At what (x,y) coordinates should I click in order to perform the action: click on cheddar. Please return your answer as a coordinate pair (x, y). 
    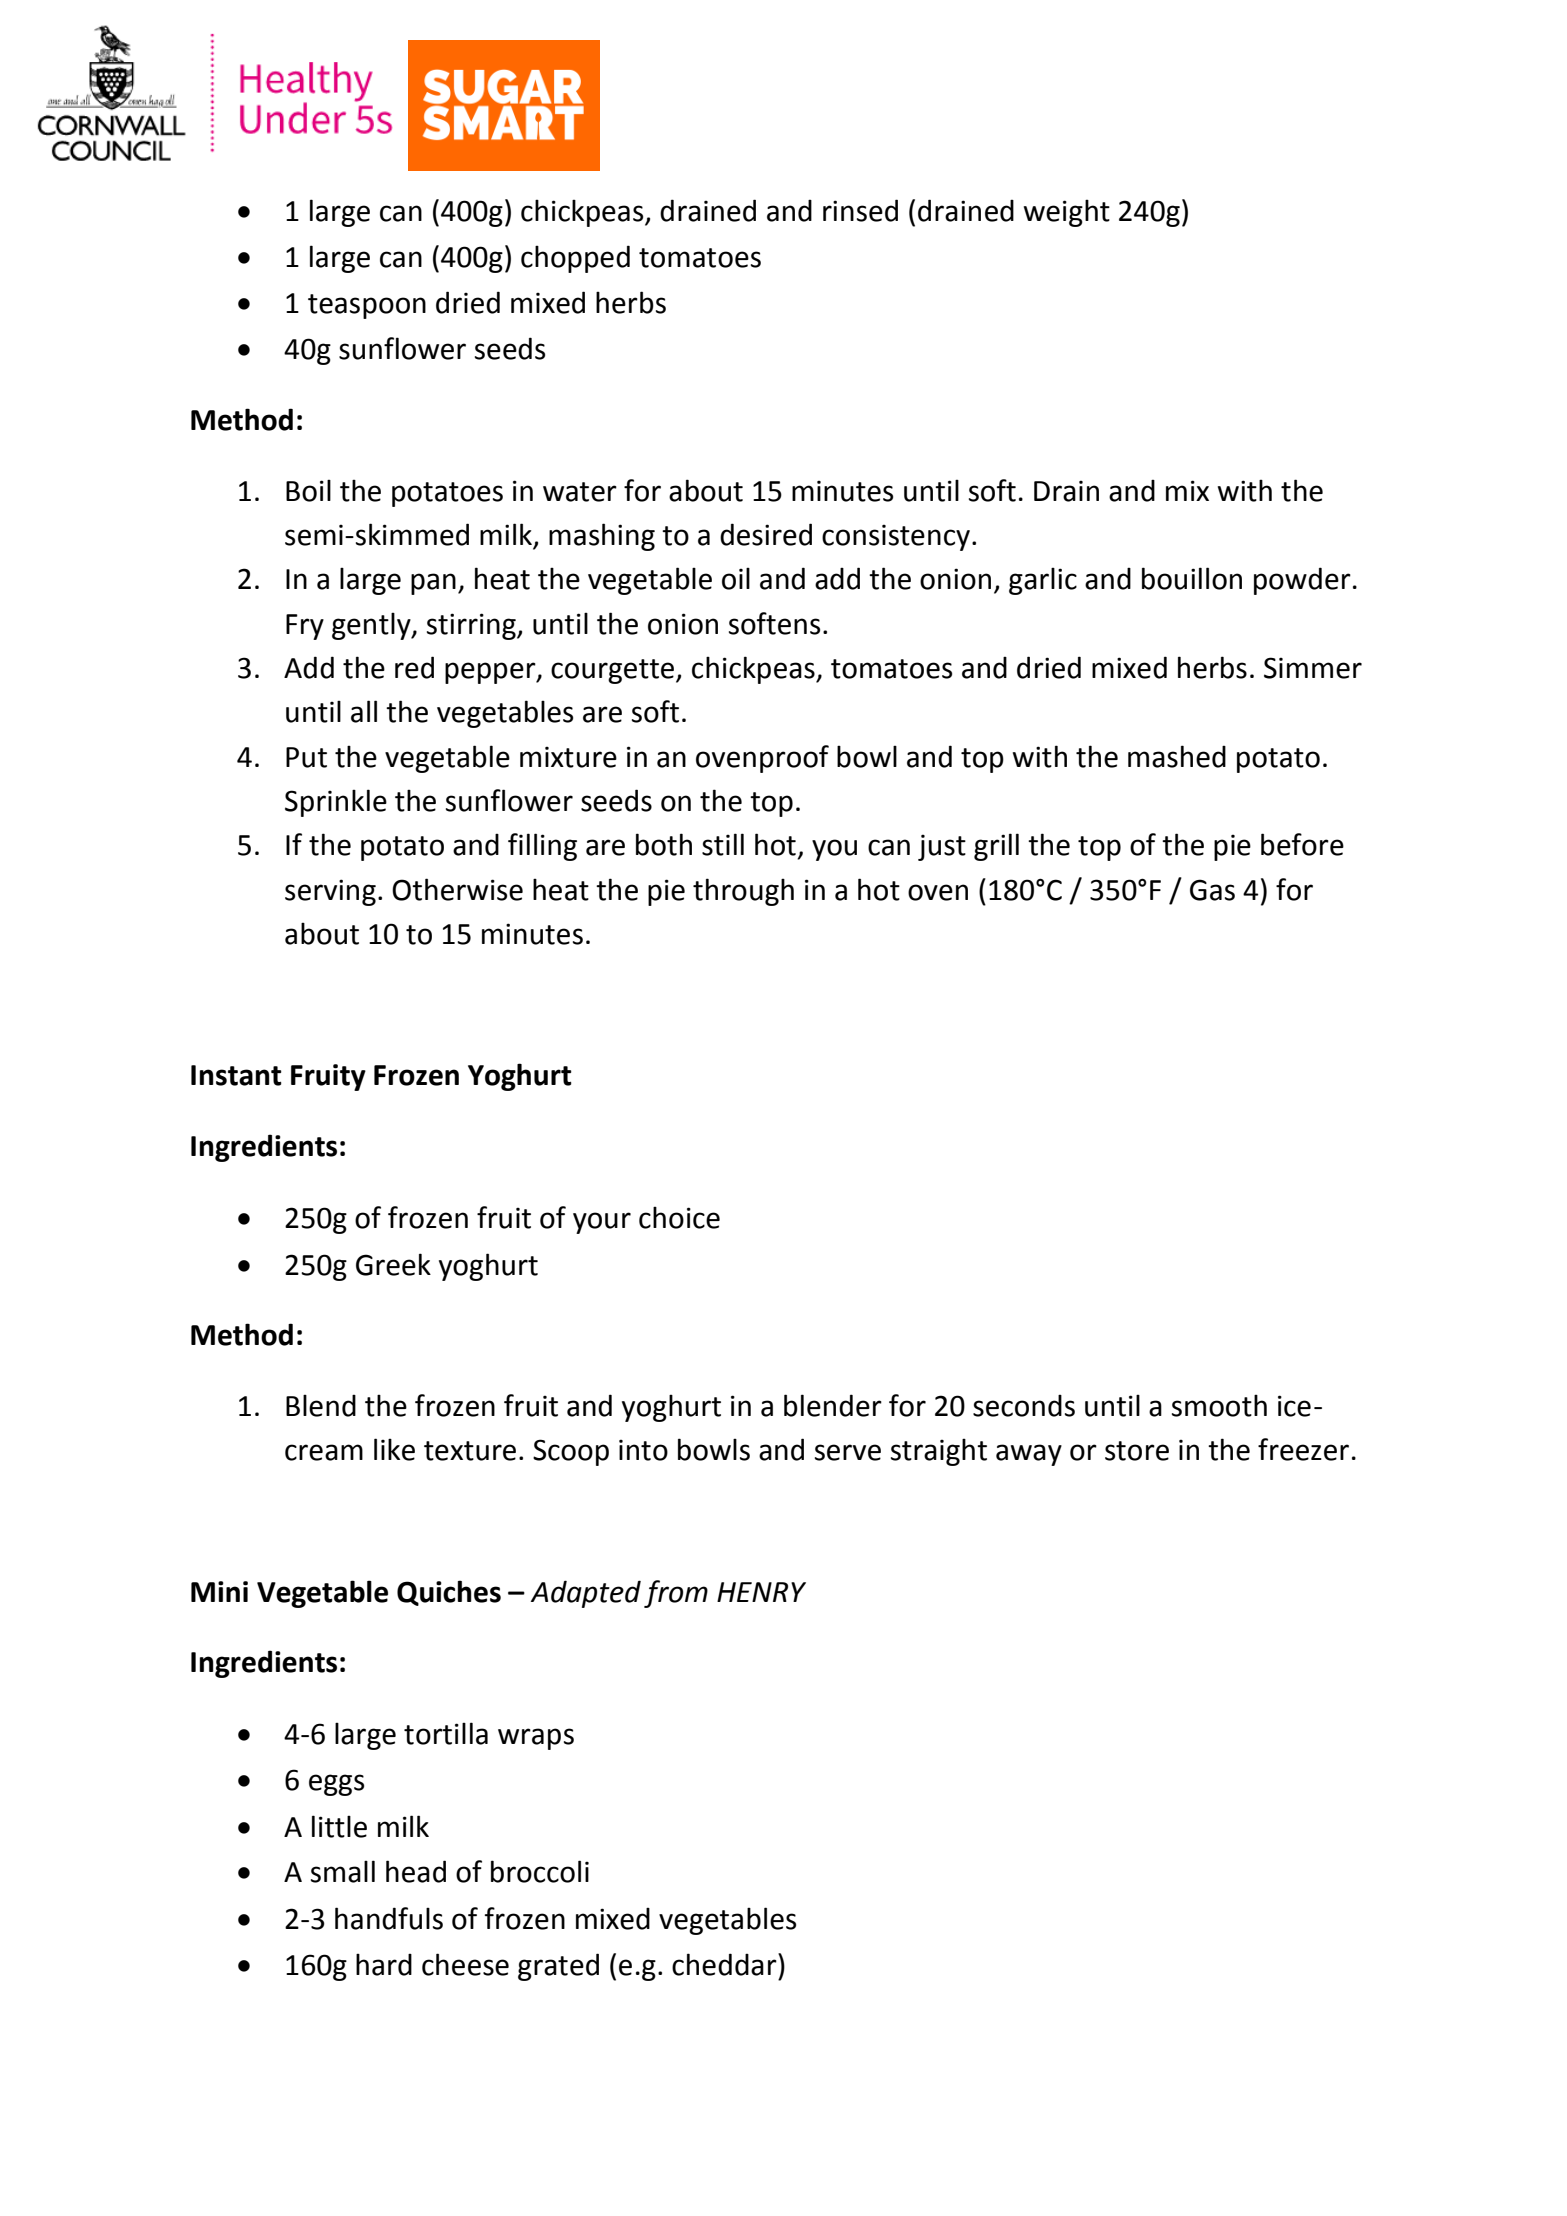
    Looking at the image, I should click on (725, 1964).
